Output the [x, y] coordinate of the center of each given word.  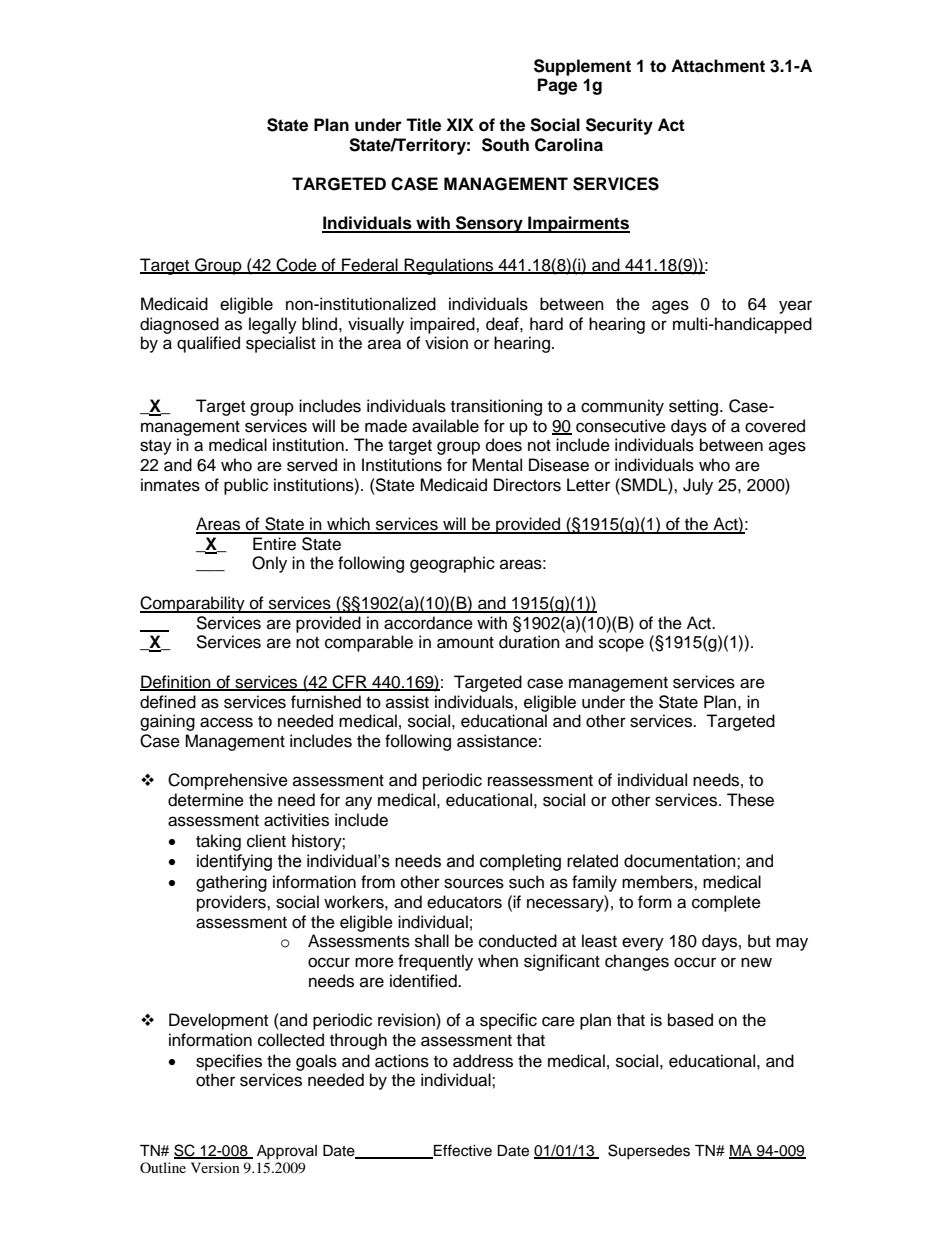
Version [215, 1167]
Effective [462, 1151]
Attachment [718, 66]
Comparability [193, 604]
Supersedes [649, 1151]
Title [423, 125]
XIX [460, 124]
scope [621, 645]
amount [465, 643]
